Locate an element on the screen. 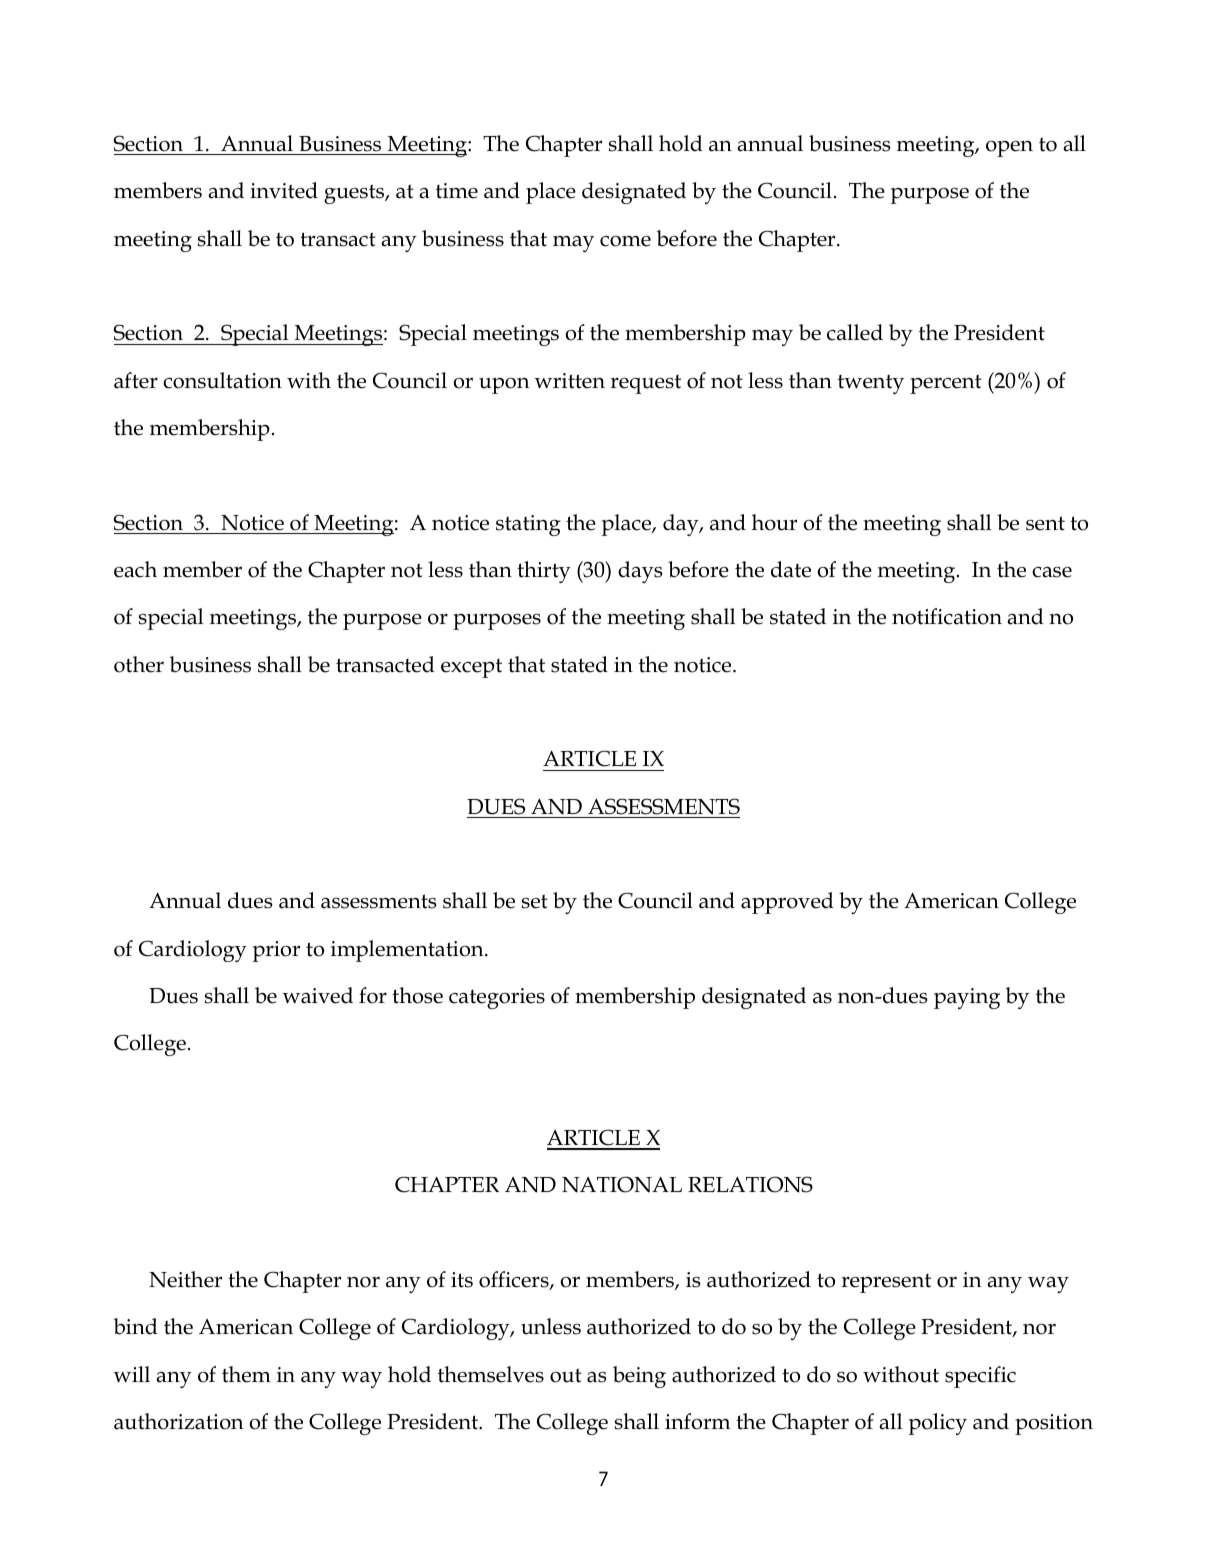  come is located at coordinates (625, 241).
